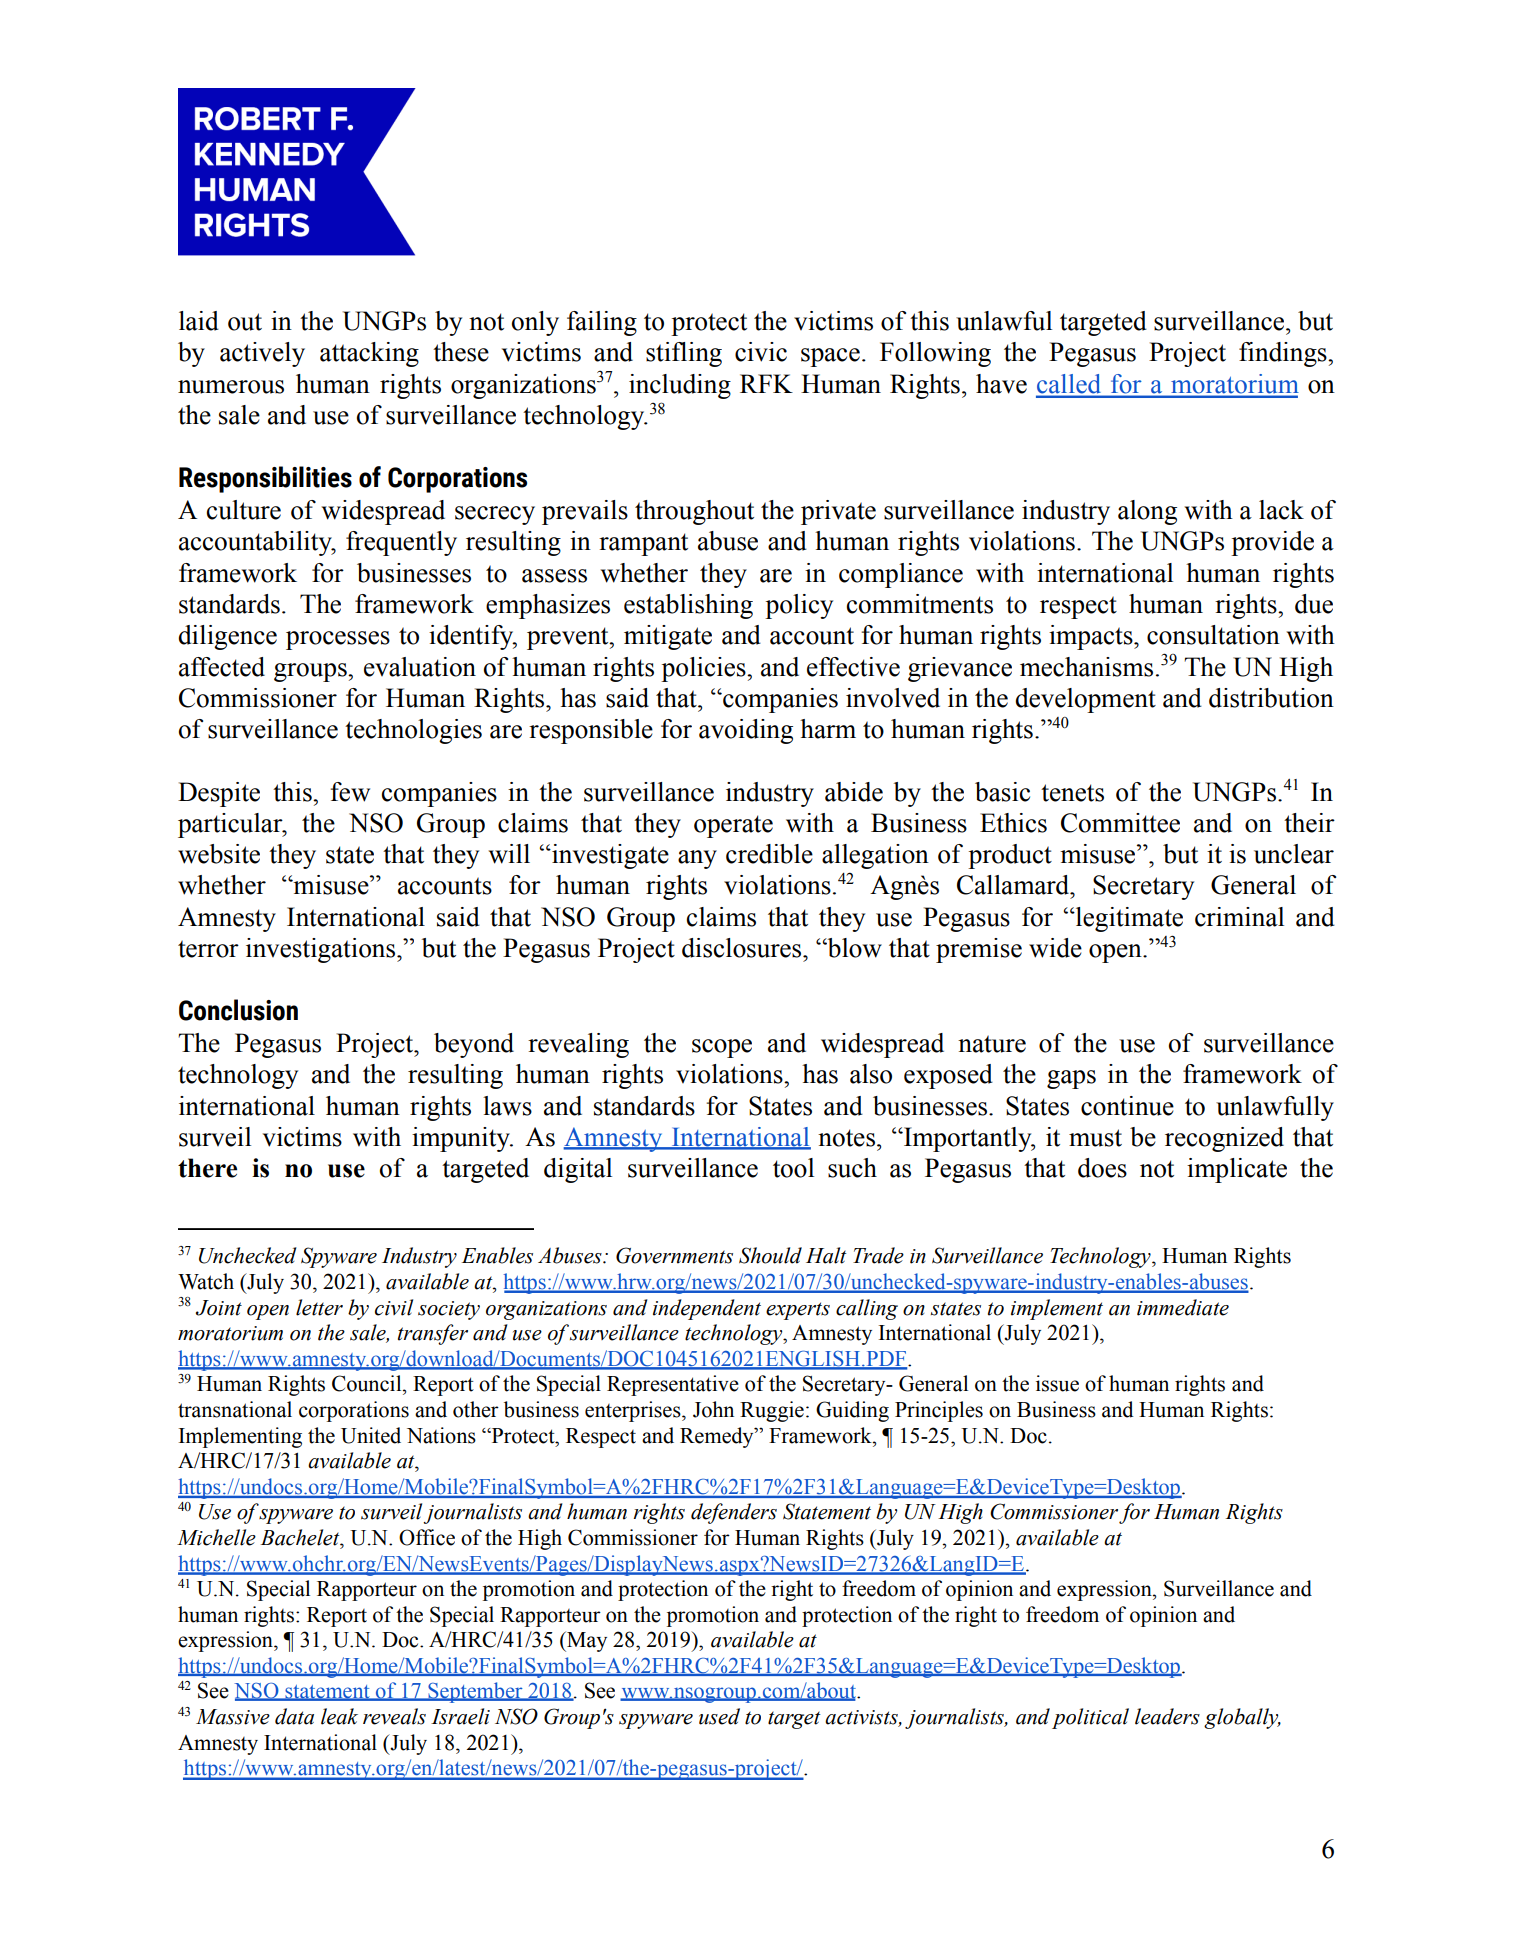 This image has width=1513, height=1958. I want to click on leak, so click(339, 1716).
